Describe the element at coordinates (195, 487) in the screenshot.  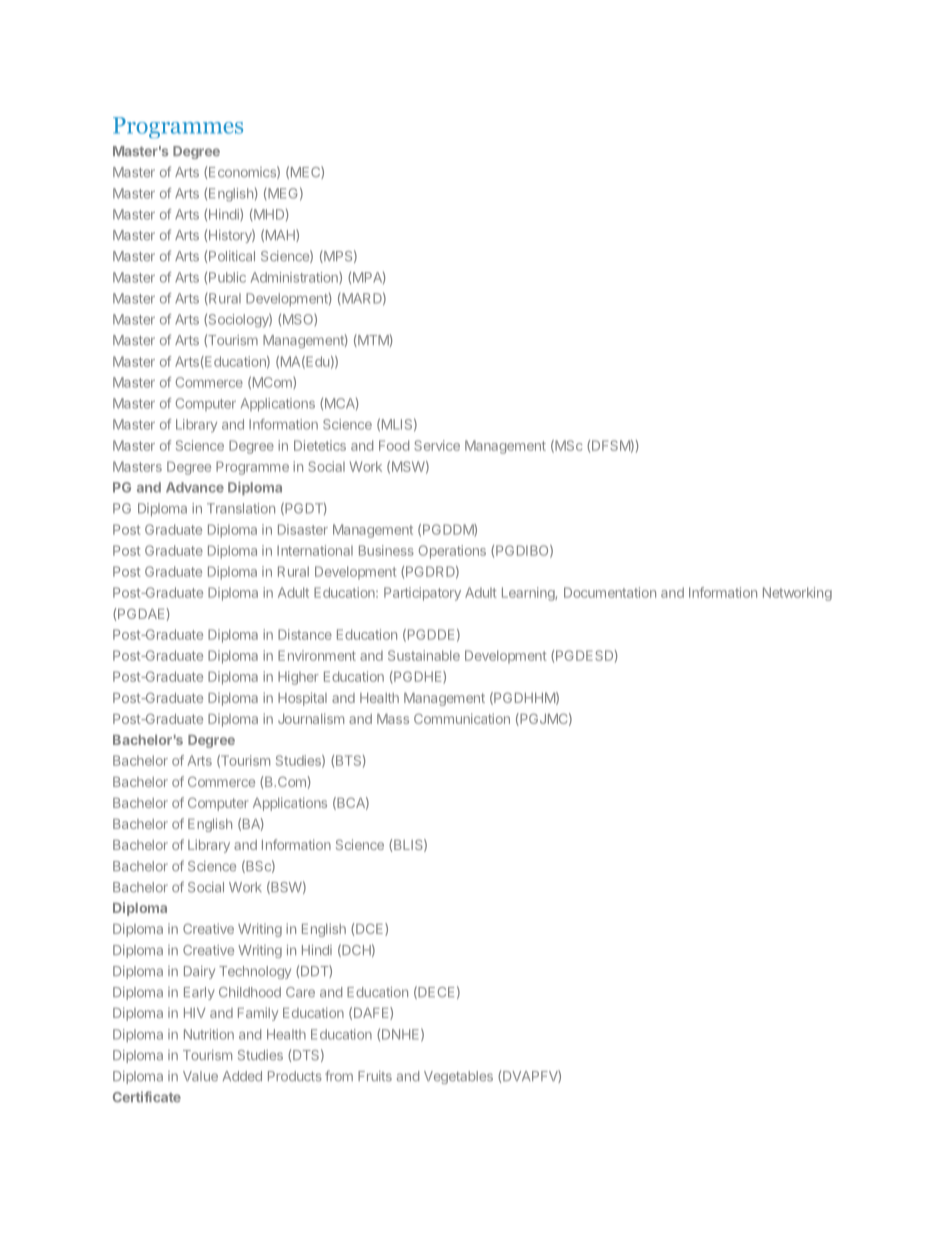
I see `Advance` at that location.
